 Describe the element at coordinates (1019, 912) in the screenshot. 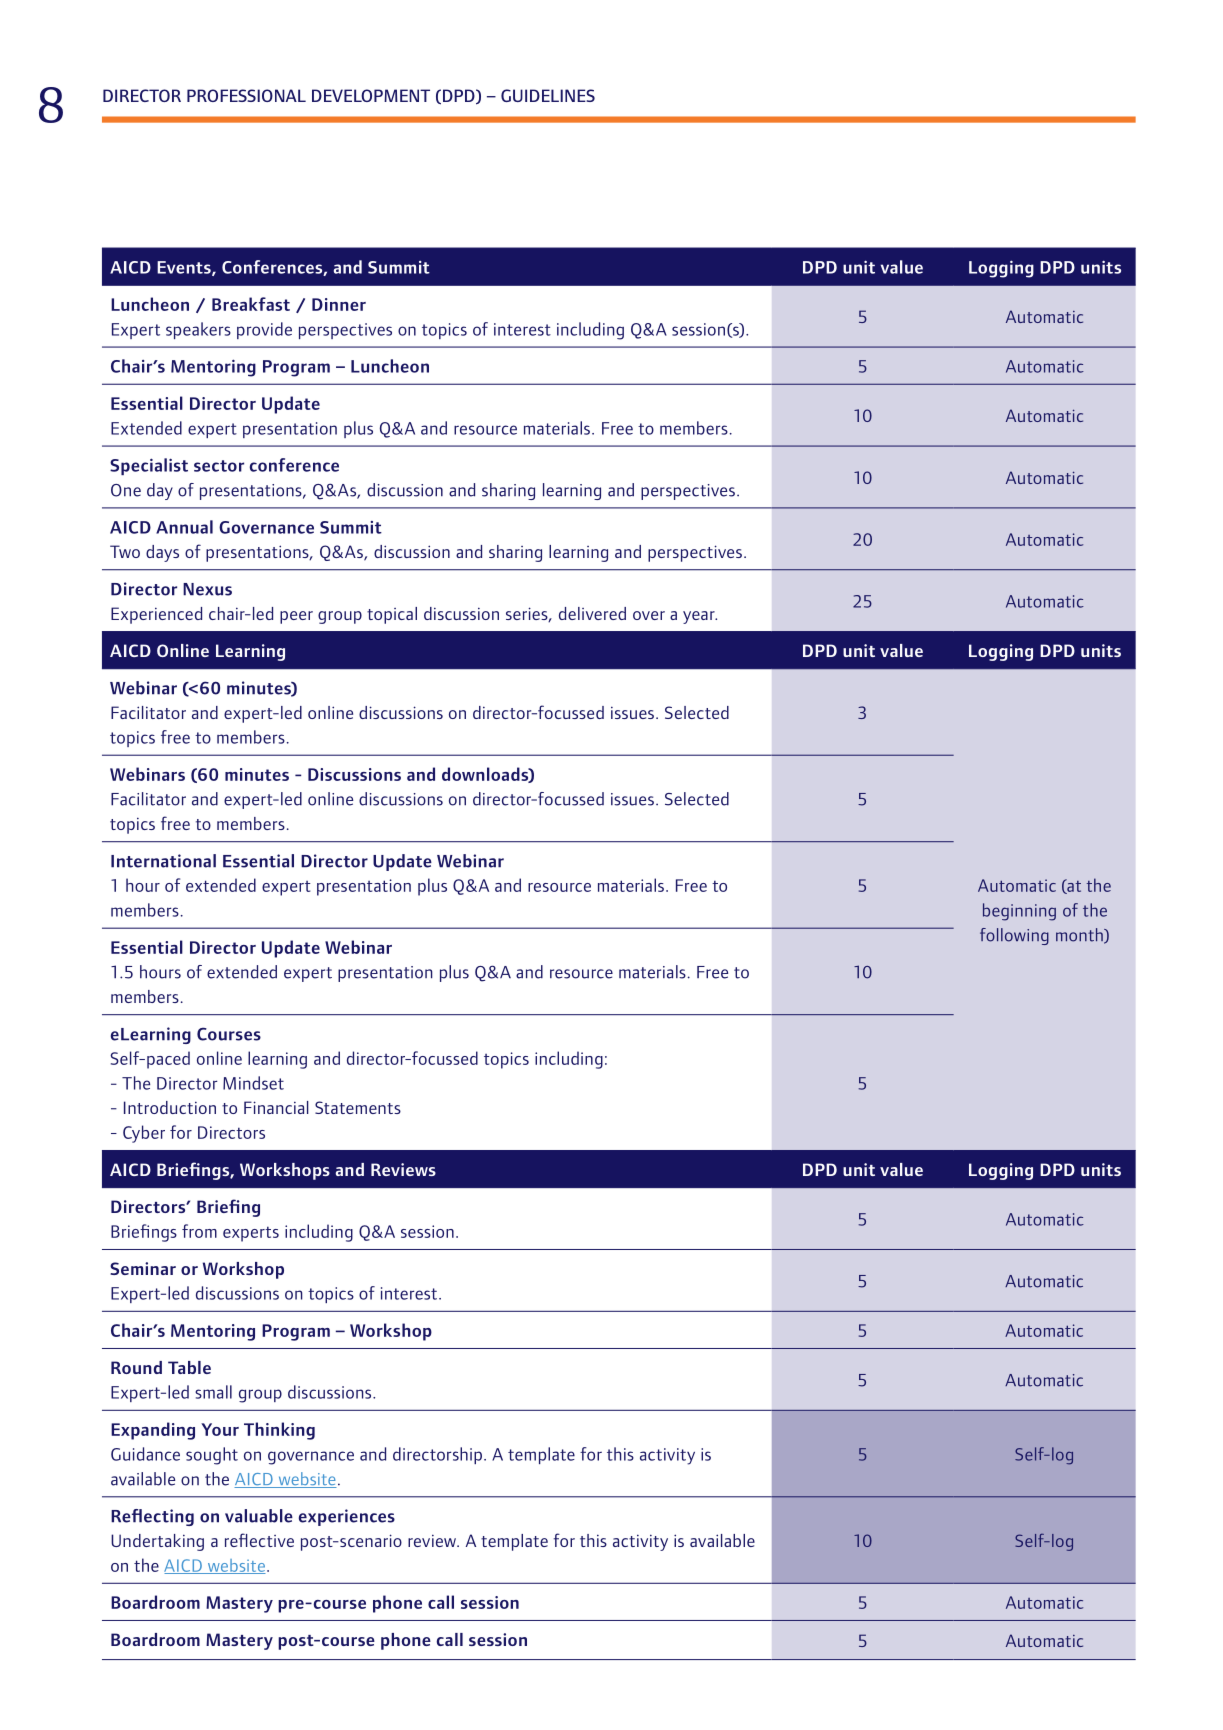

I see `beginning` at that location.
